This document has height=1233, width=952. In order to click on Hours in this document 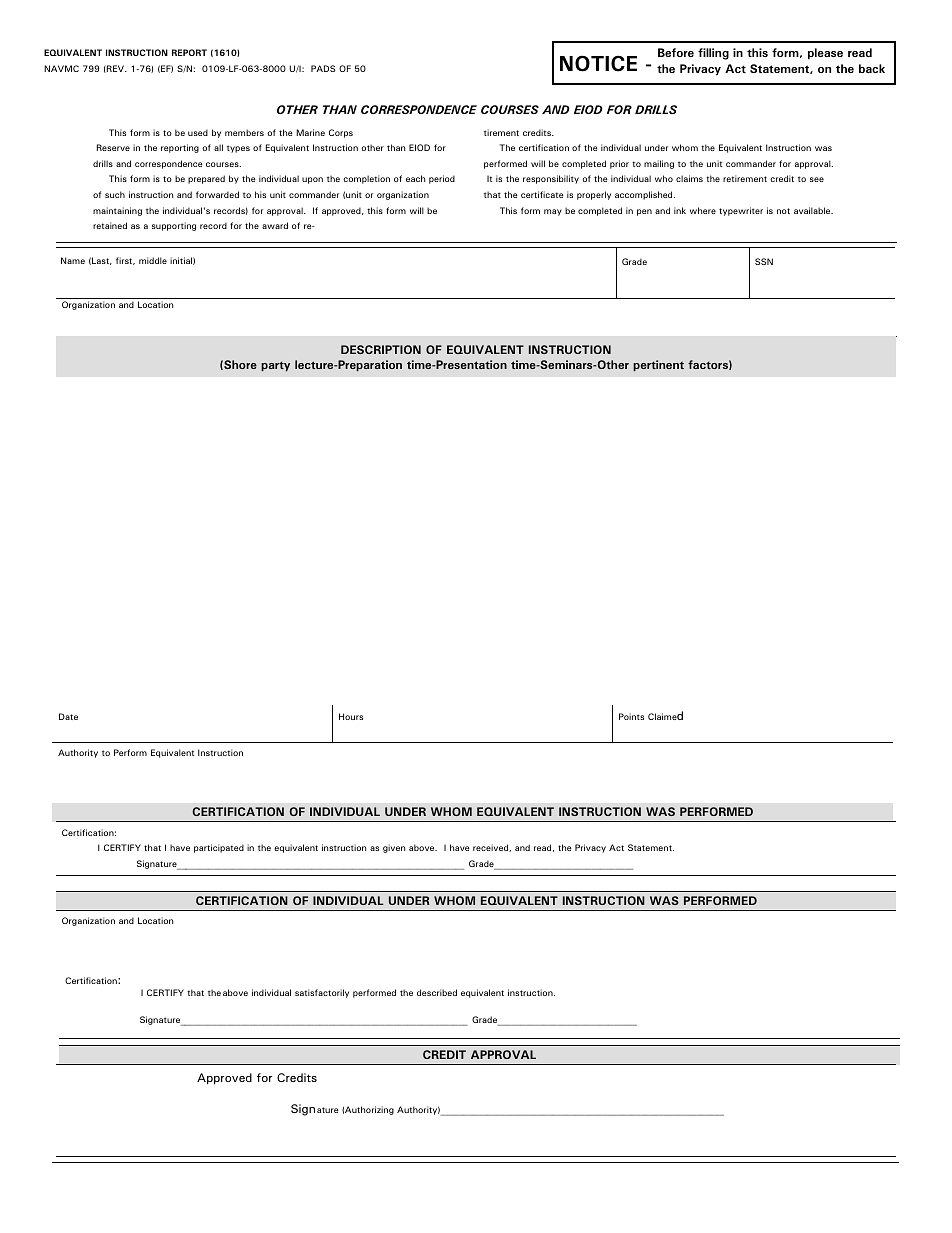, I will do `click(351, 716)`.
